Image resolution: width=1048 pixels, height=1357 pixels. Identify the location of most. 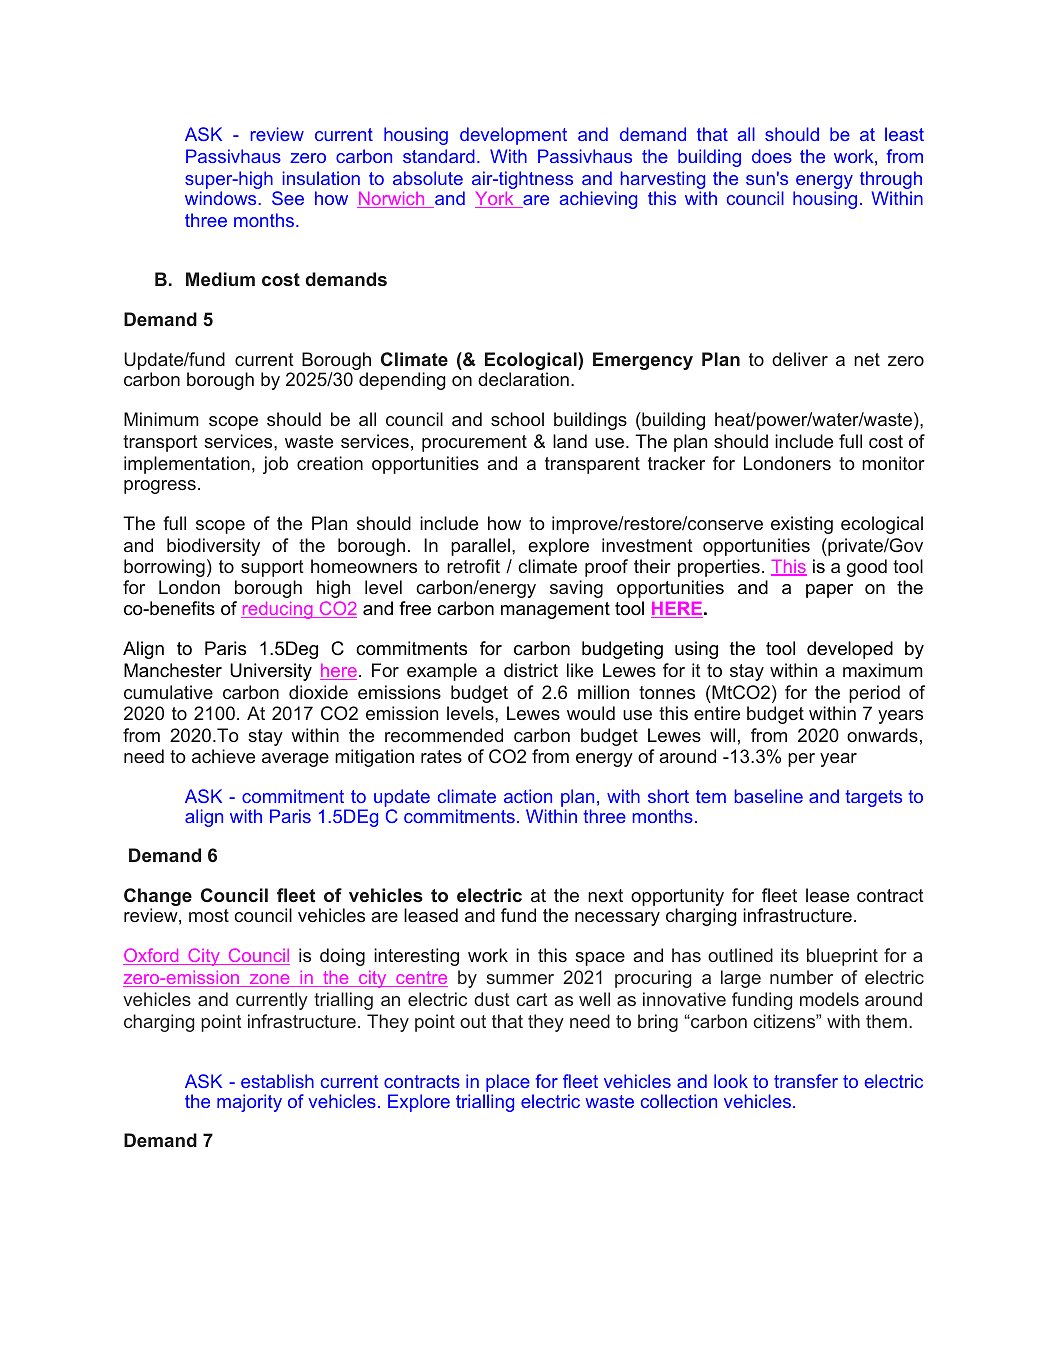
(209, 915).
